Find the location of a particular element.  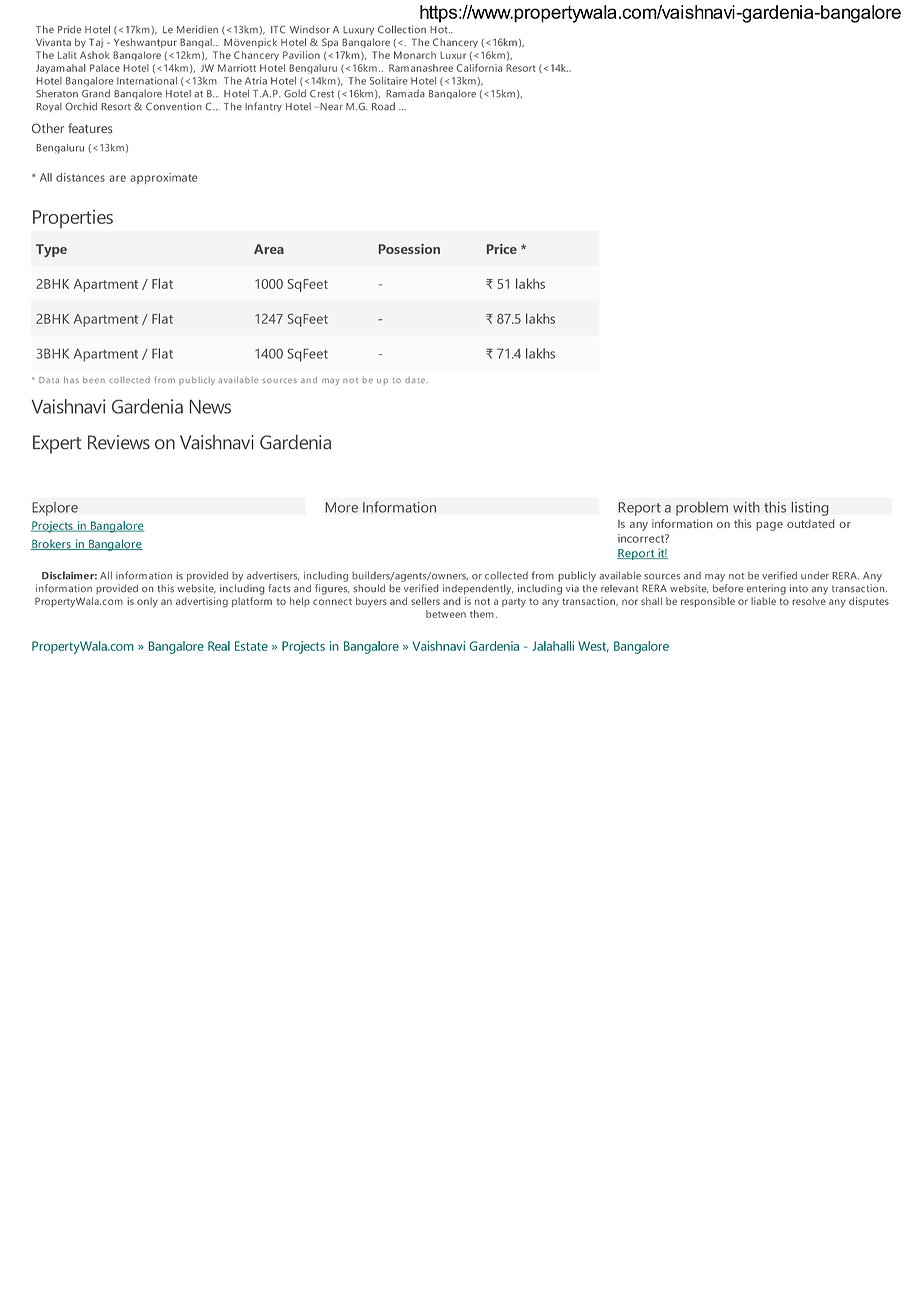

only is located at coordinates (147, 602).
